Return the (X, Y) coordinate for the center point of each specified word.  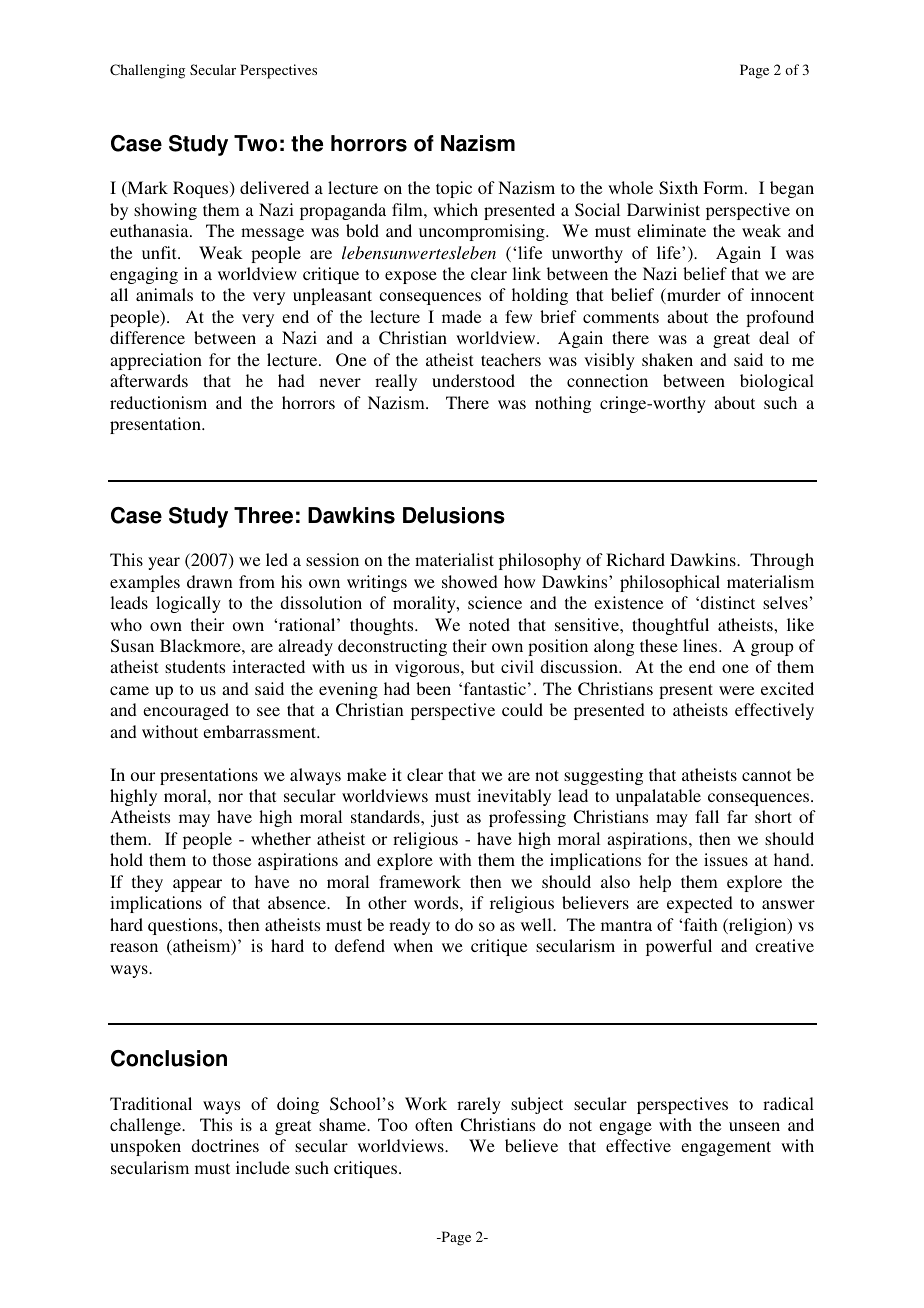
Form (724, 187)
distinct (727, 602)
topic (454, 189)
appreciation (156, 361)
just (445, 818)
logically (188, 604)
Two (255, 143)
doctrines (225, 1145)
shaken (667, 359)
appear (197, 885)
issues (726, 859)
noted (489, 624)
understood (473, 380)
